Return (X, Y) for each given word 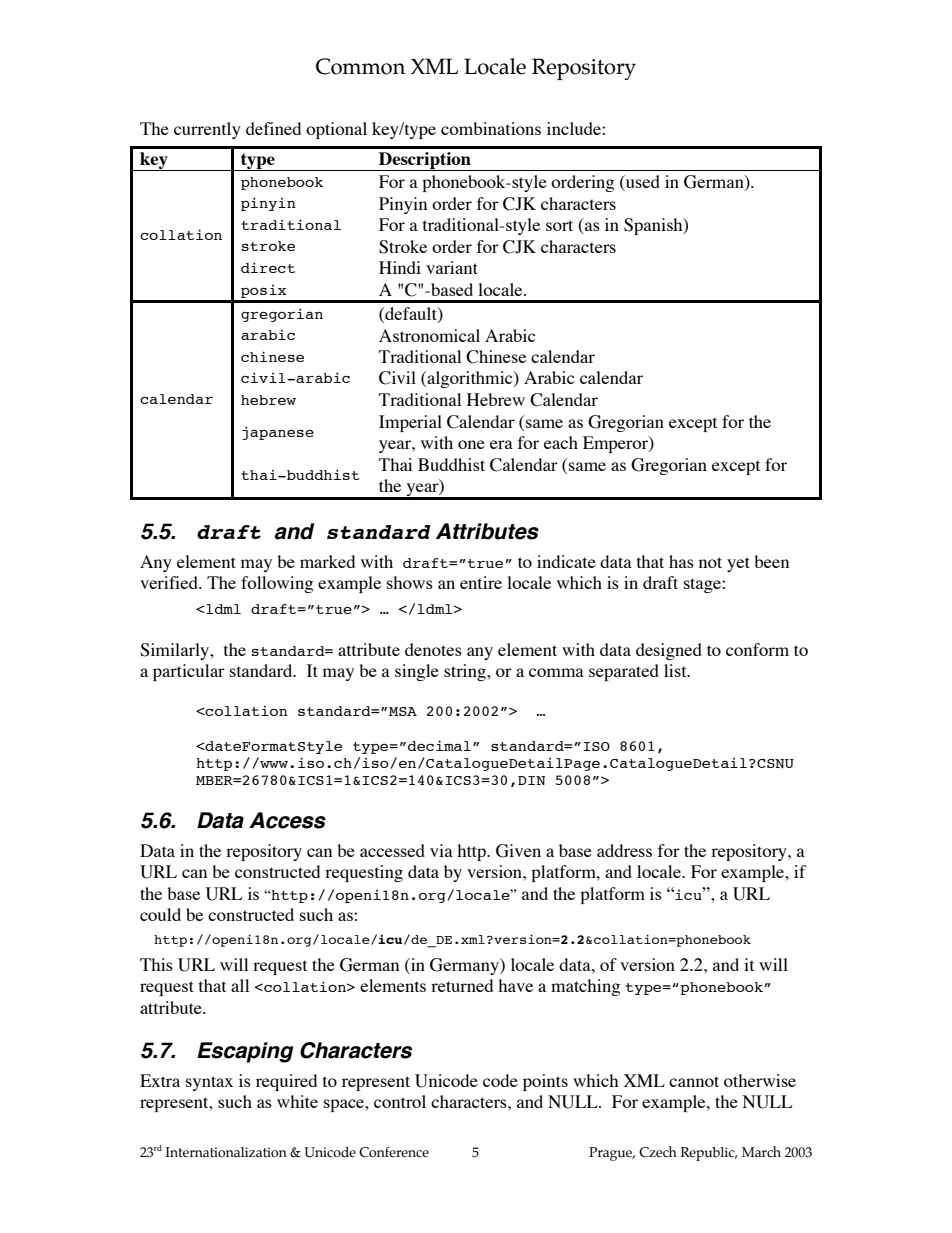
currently (207, 130)
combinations (491, 128)
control (400, 1101)
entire (481, 582)
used (642, 183)
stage (703, 585)
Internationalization (226, 1152)
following (277, 584)
